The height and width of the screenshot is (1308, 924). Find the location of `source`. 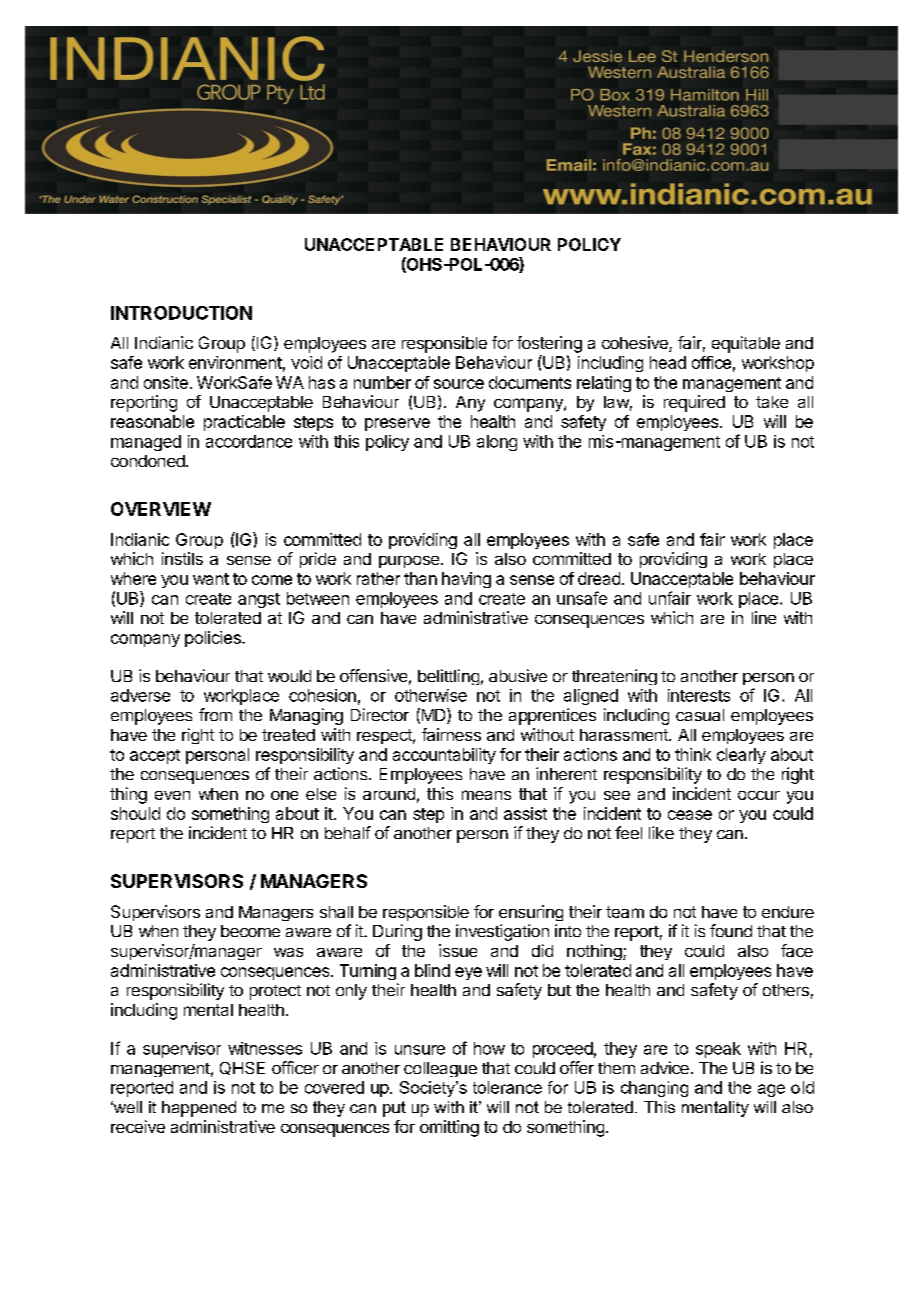

source is located at coordinates (459, 384).
